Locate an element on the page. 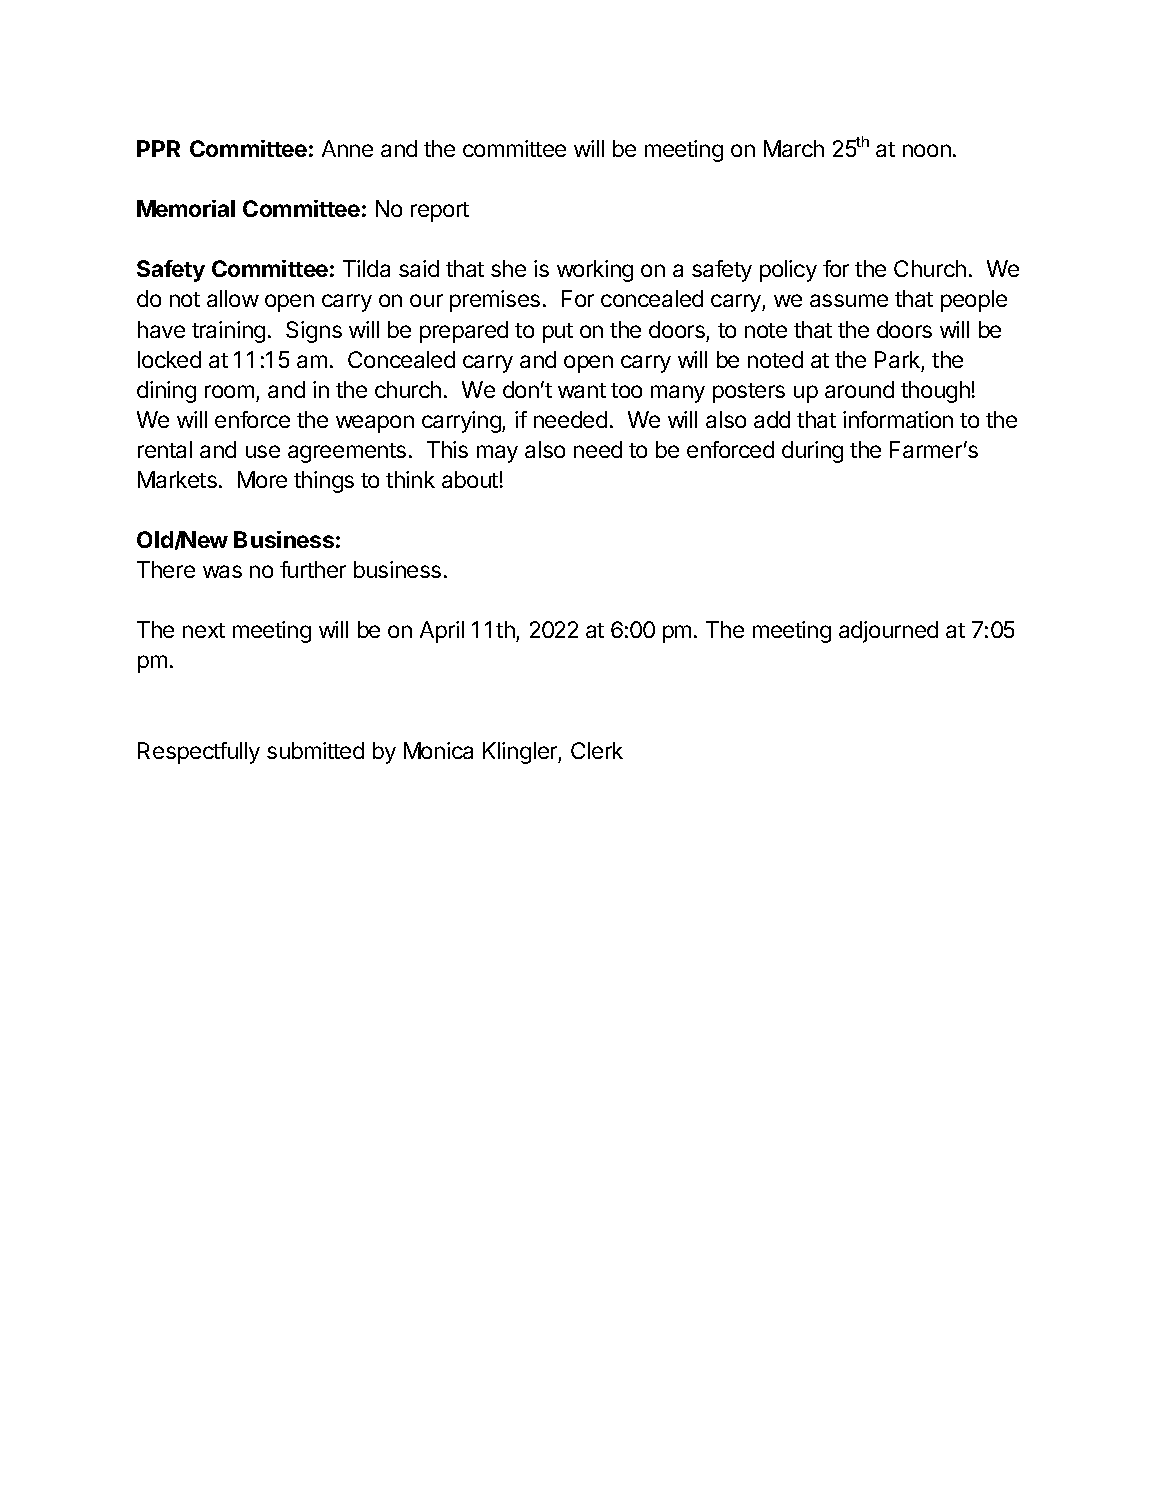 This document has width=1160, height=1501. noon is located at coordinates (927, 150).
